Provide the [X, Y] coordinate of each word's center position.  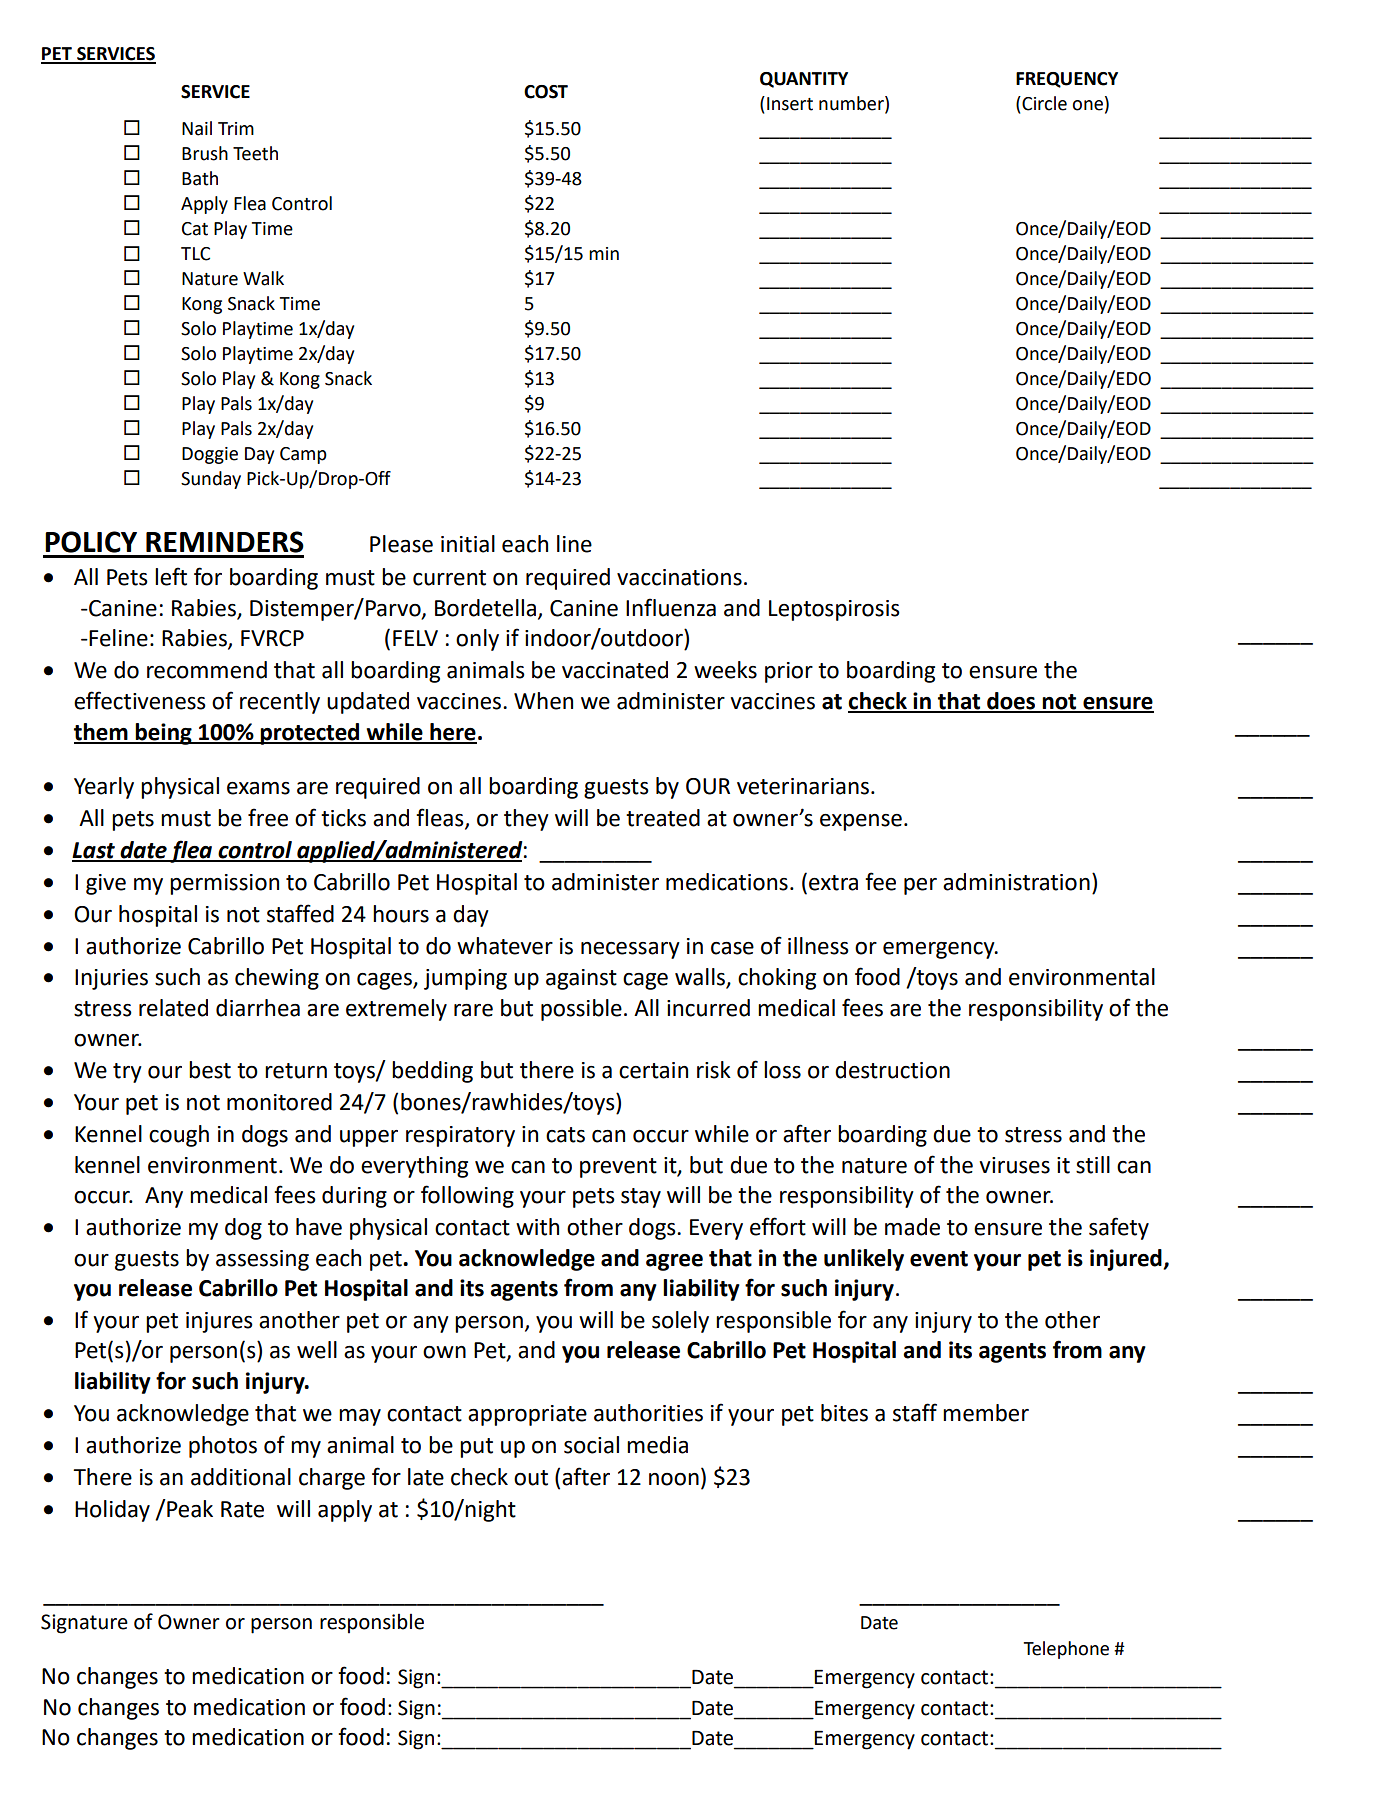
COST [546, 92]
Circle [1043, 103]
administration [1016, 882]
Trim [236, 128]
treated [663, 818]
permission [224, 884]
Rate [242, 1509]
